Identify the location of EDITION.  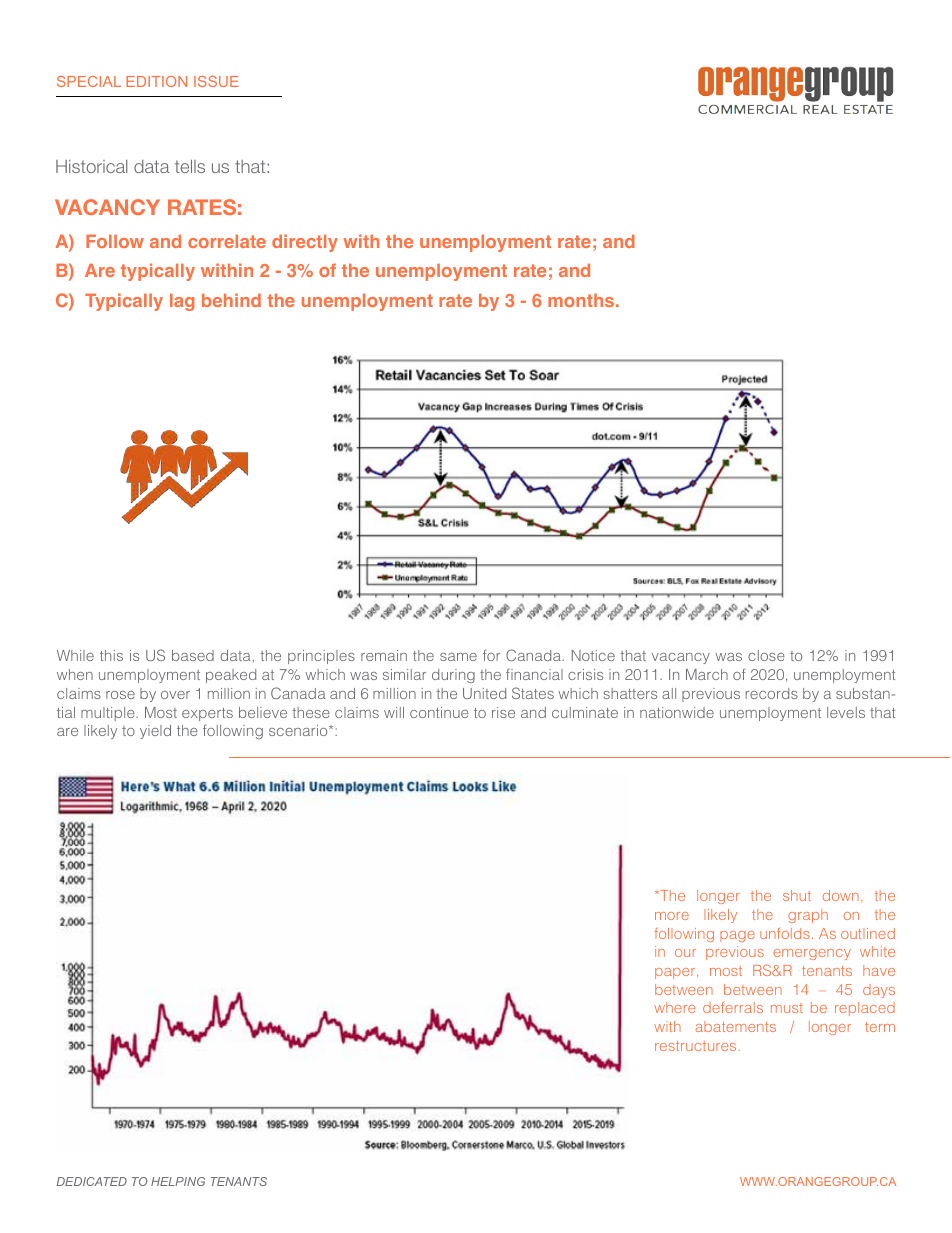
(156, 81).
